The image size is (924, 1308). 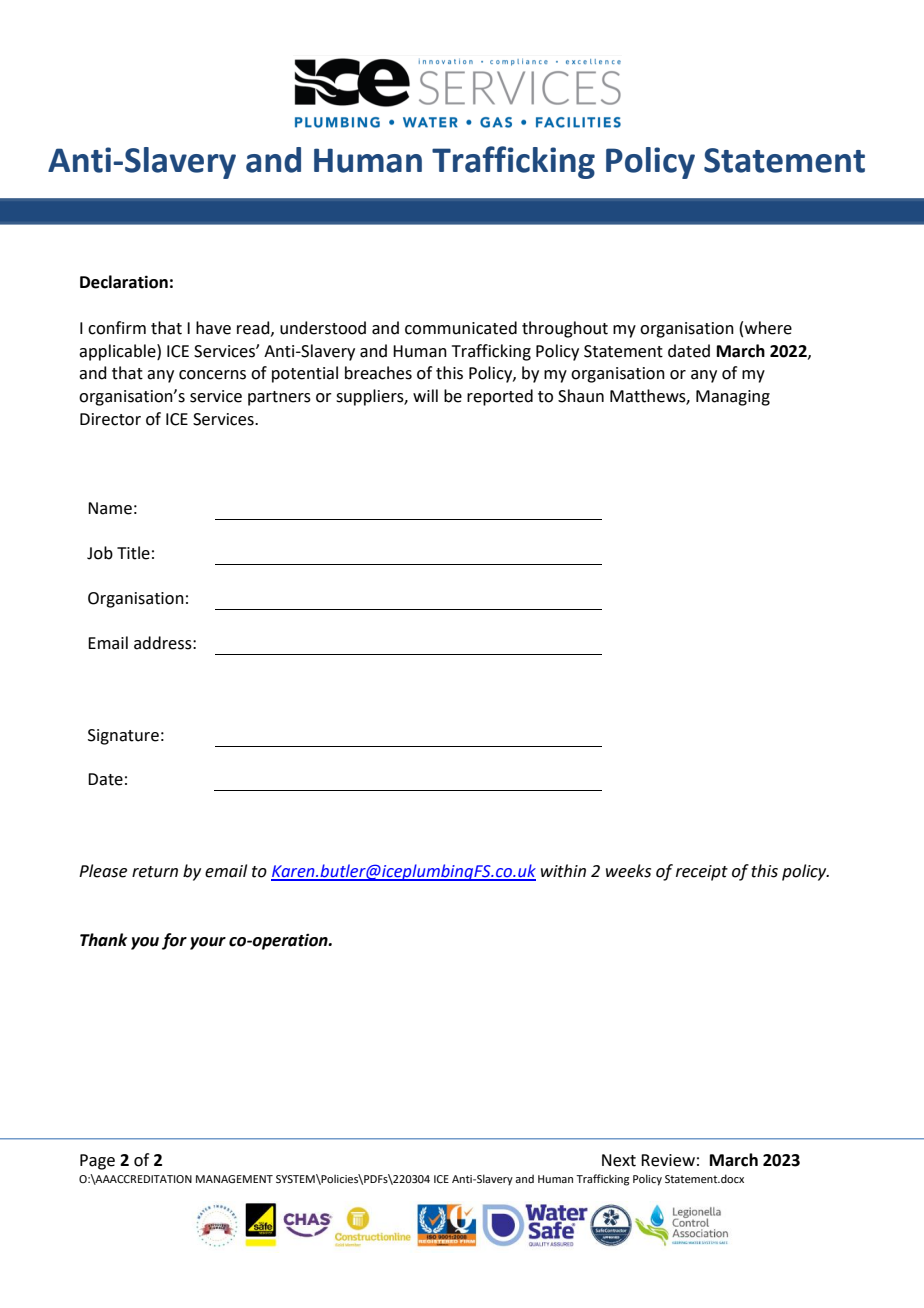 I want to click on your, so click(x=208, y=943).
